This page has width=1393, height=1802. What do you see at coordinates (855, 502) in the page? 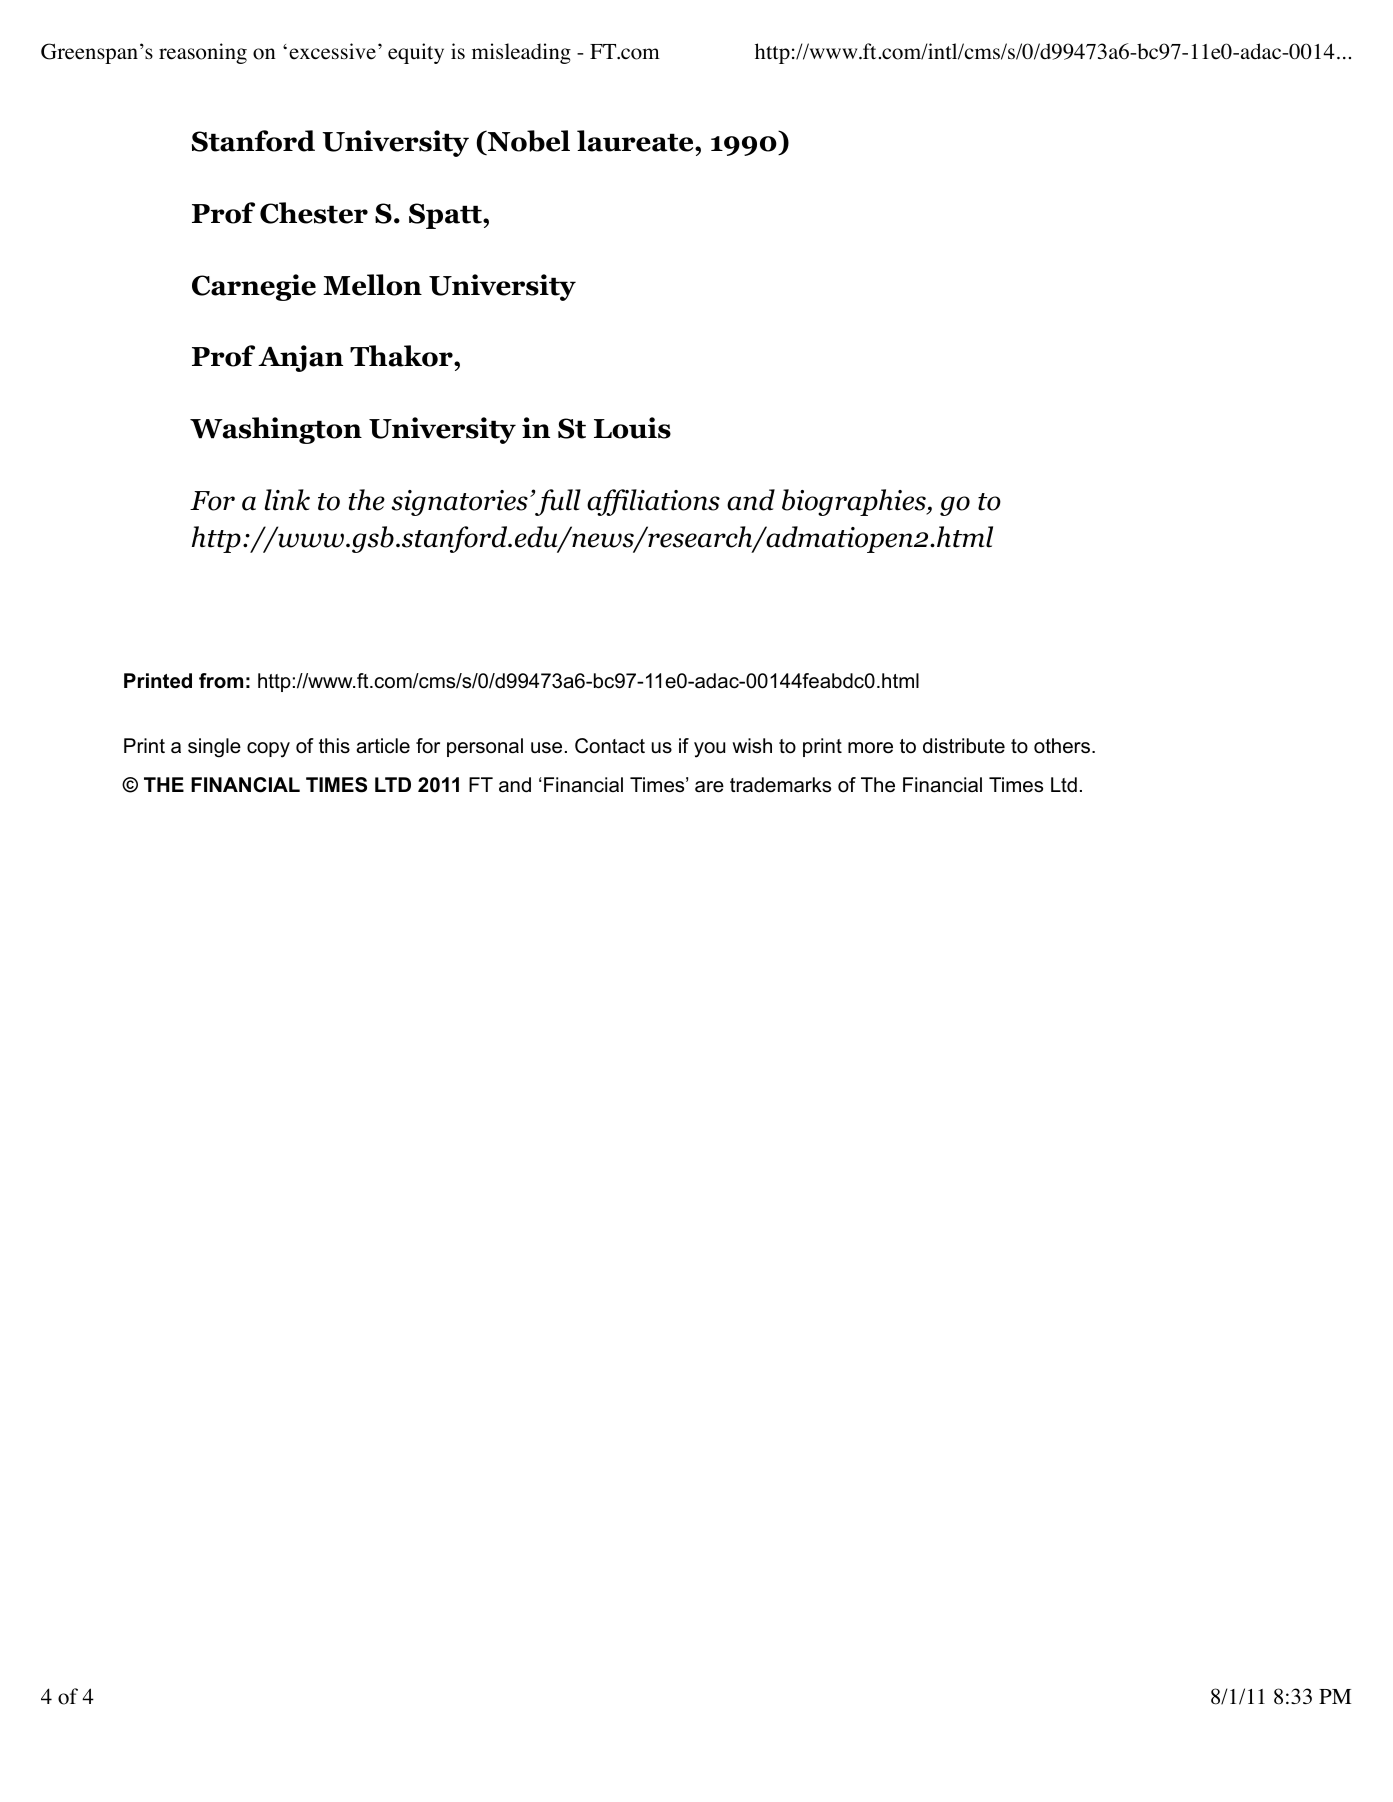
I see `biographies` at bounding box center [855, 502].
